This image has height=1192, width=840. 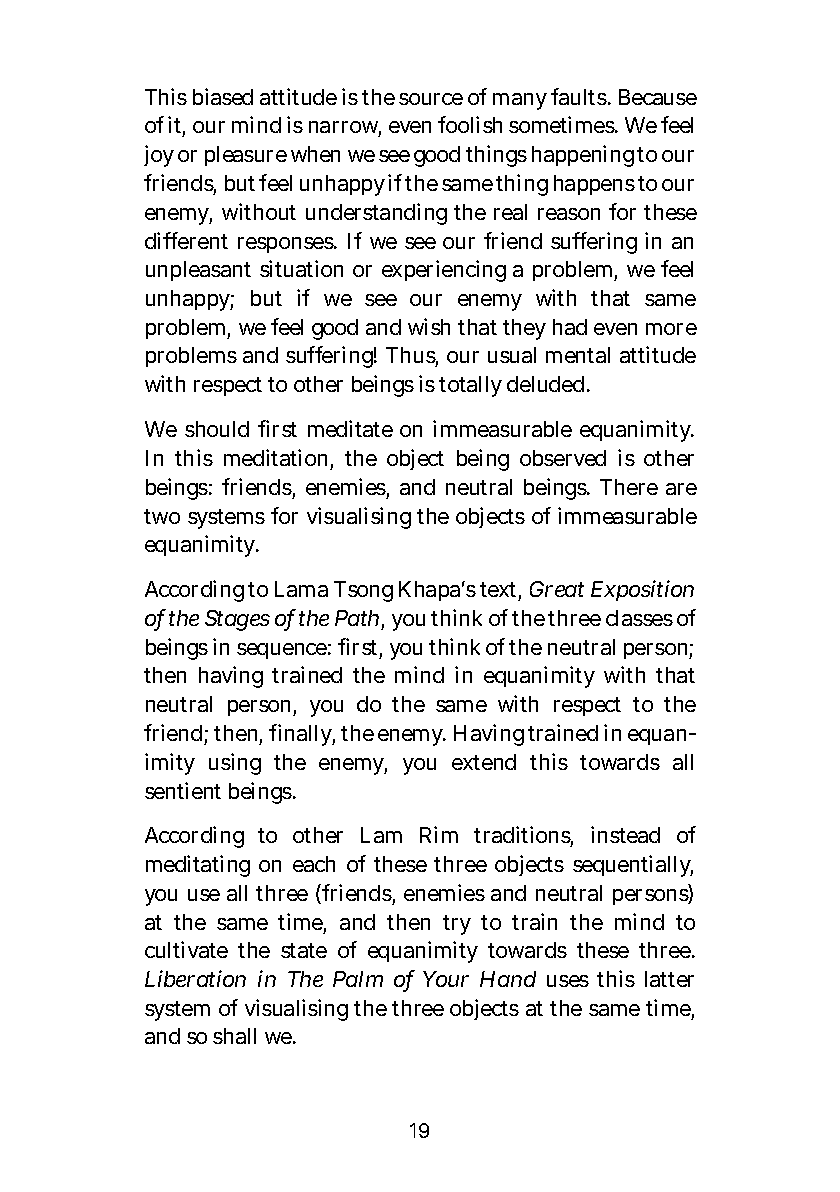 What do you see at coordinates (658, 97) in the image?
I see `Because` at bounding box center [658, 97].
